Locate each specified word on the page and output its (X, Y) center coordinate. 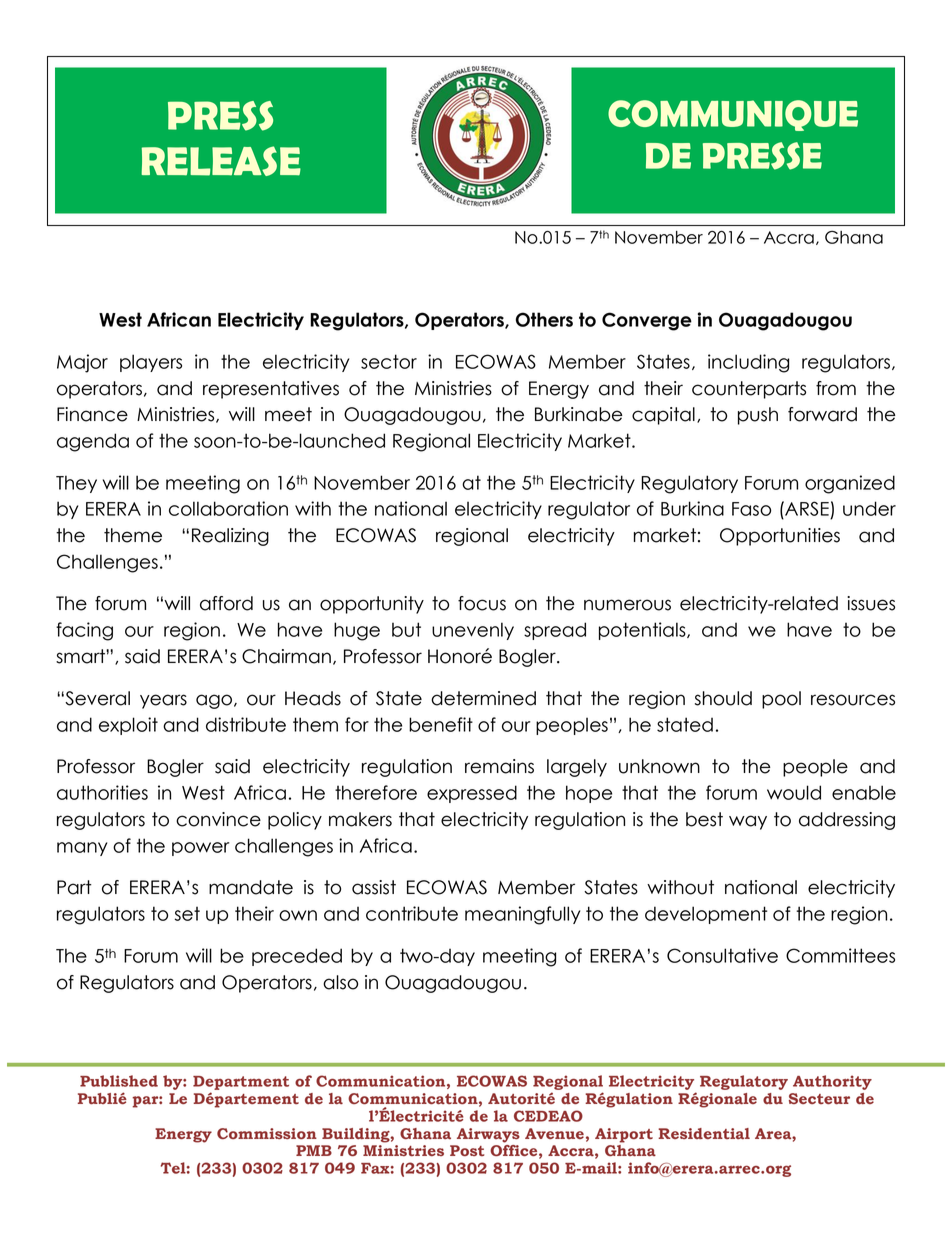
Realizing (230, 537)
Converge (647, 321)
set (187, 914)
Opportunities (780, 537)
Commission (267, 1133)
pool (781, 700)
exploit (128, 726)
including (748, 363)
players (151, 363)
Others (544, 319)
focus (482, 603)
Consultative (722, 955)
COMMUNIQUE (733, 115)
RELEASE (221, 161)
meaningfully (522, 915)
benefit (441, 724)
